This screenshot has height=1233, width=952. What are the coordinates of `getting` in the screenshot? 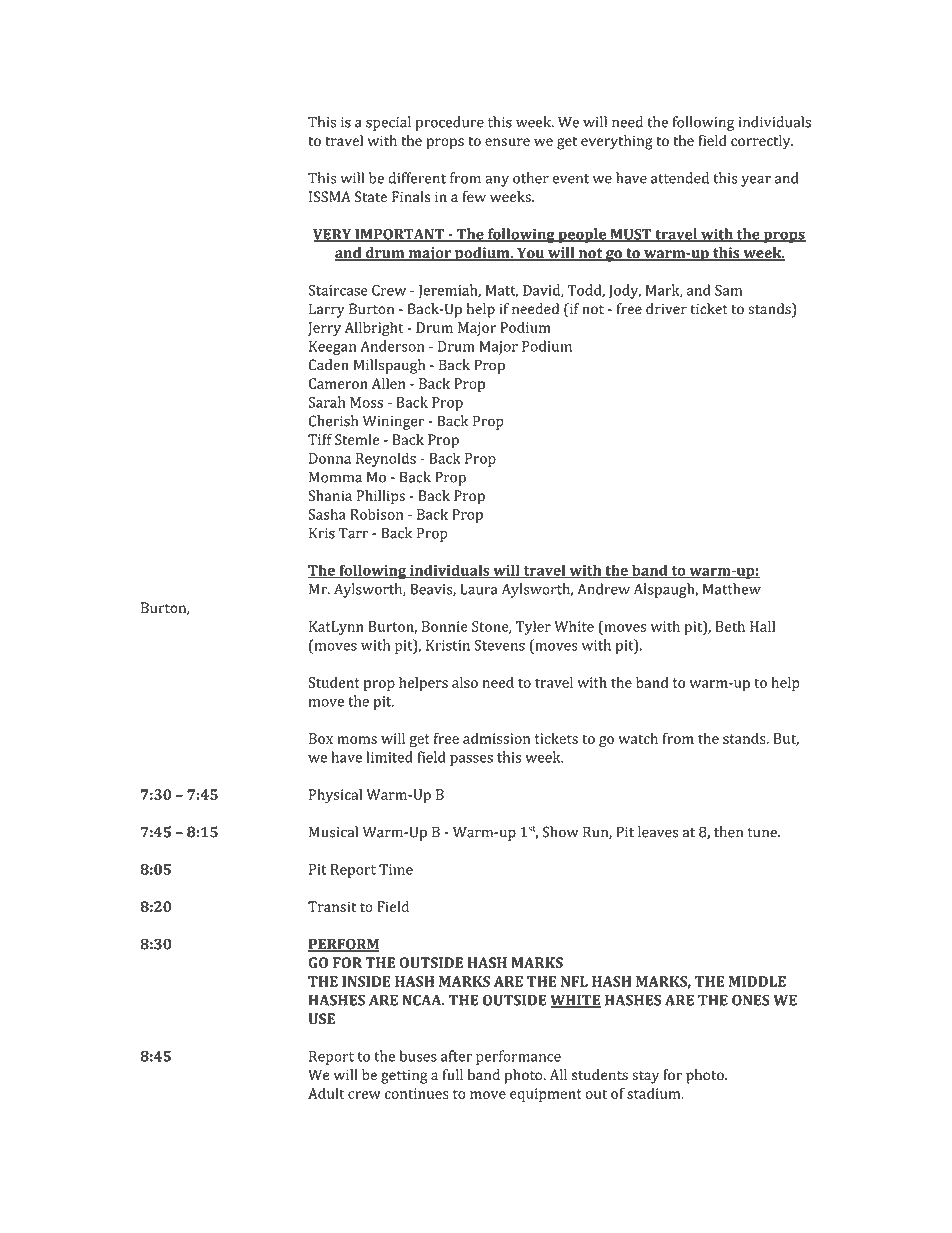 It's located at (404, 1077).
